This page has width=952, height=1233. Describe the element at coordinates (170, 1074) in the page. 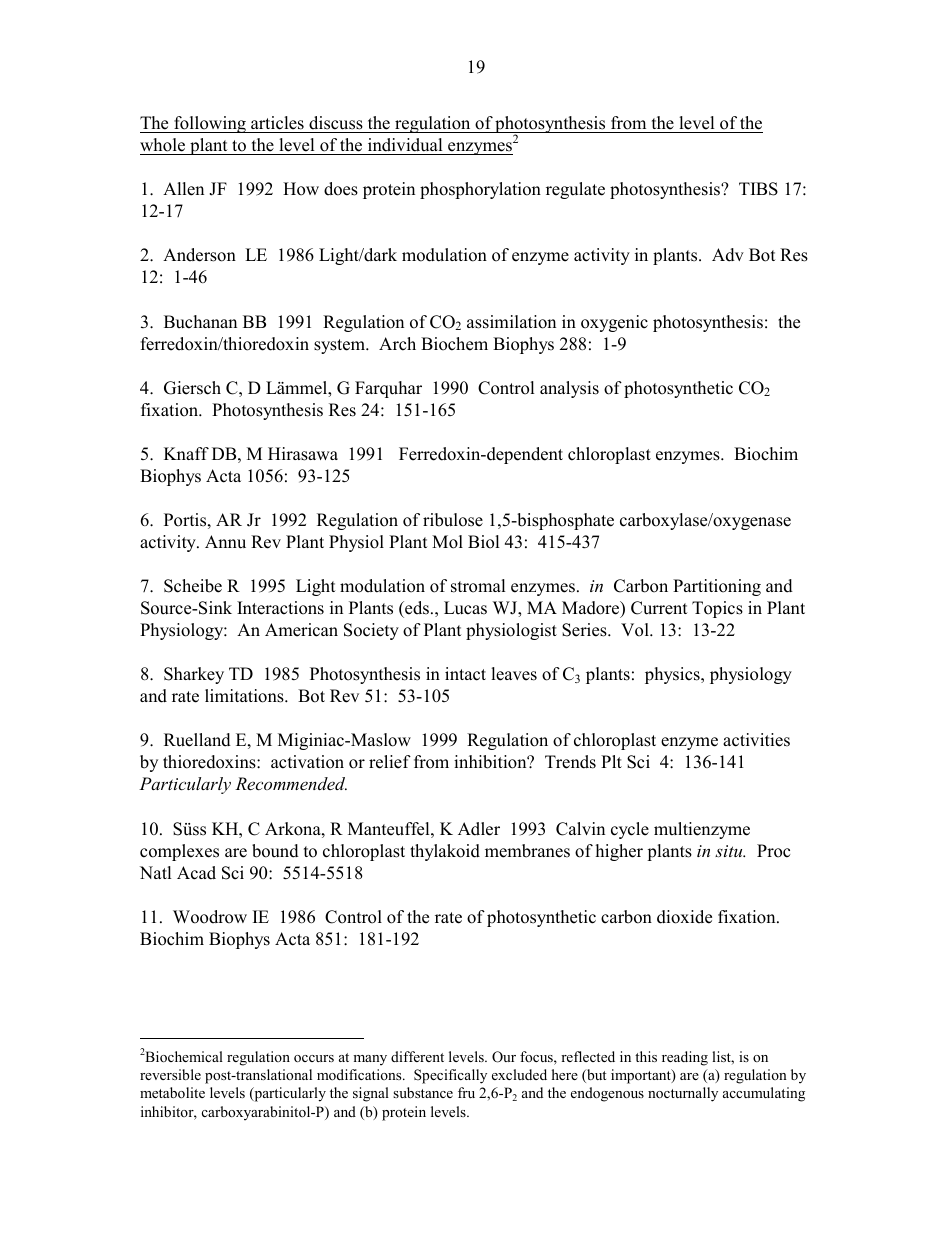

I see `reversible` at that location.
